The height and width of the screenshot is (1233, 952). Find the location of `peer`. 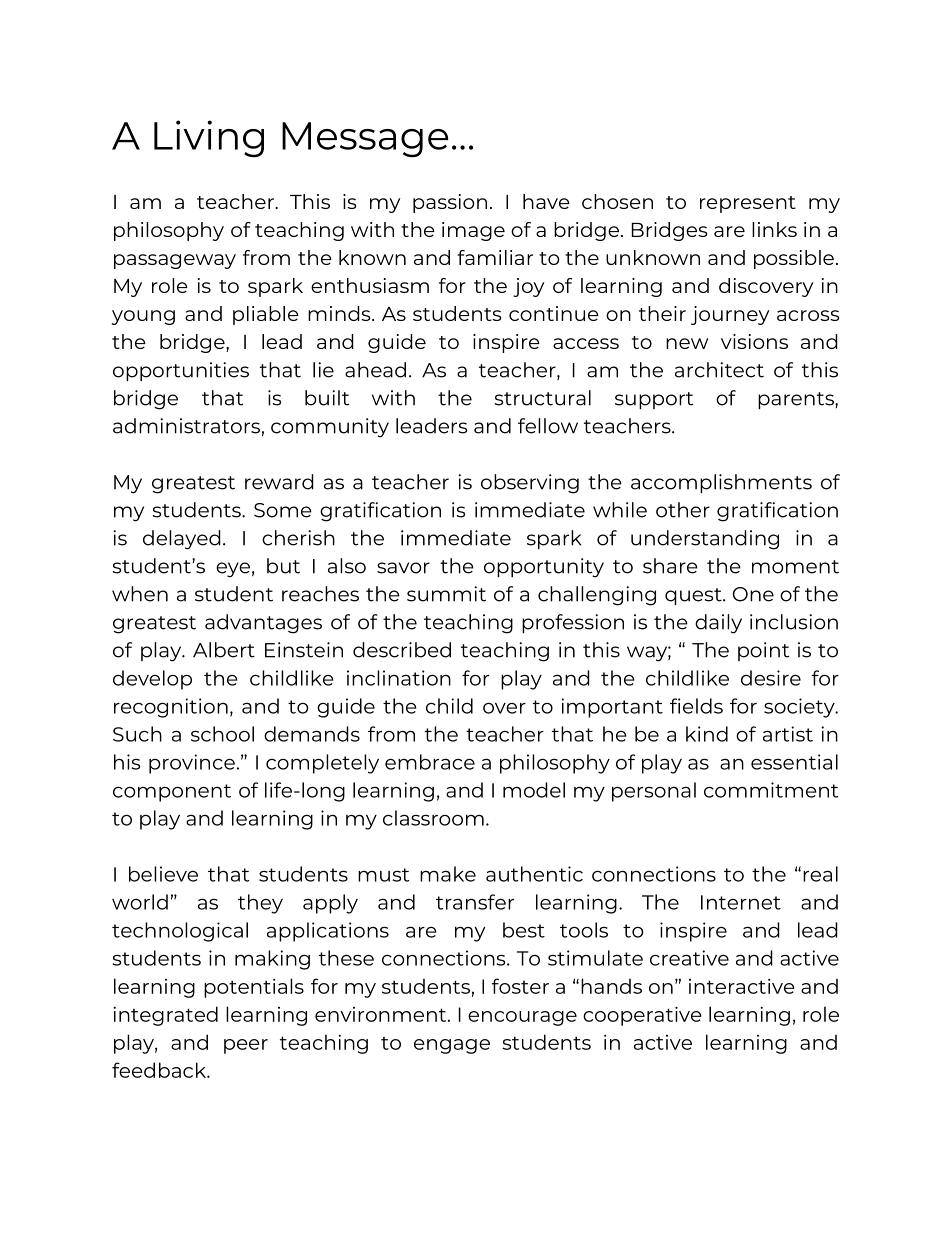

peer is located at coordinates (246, 1046).
